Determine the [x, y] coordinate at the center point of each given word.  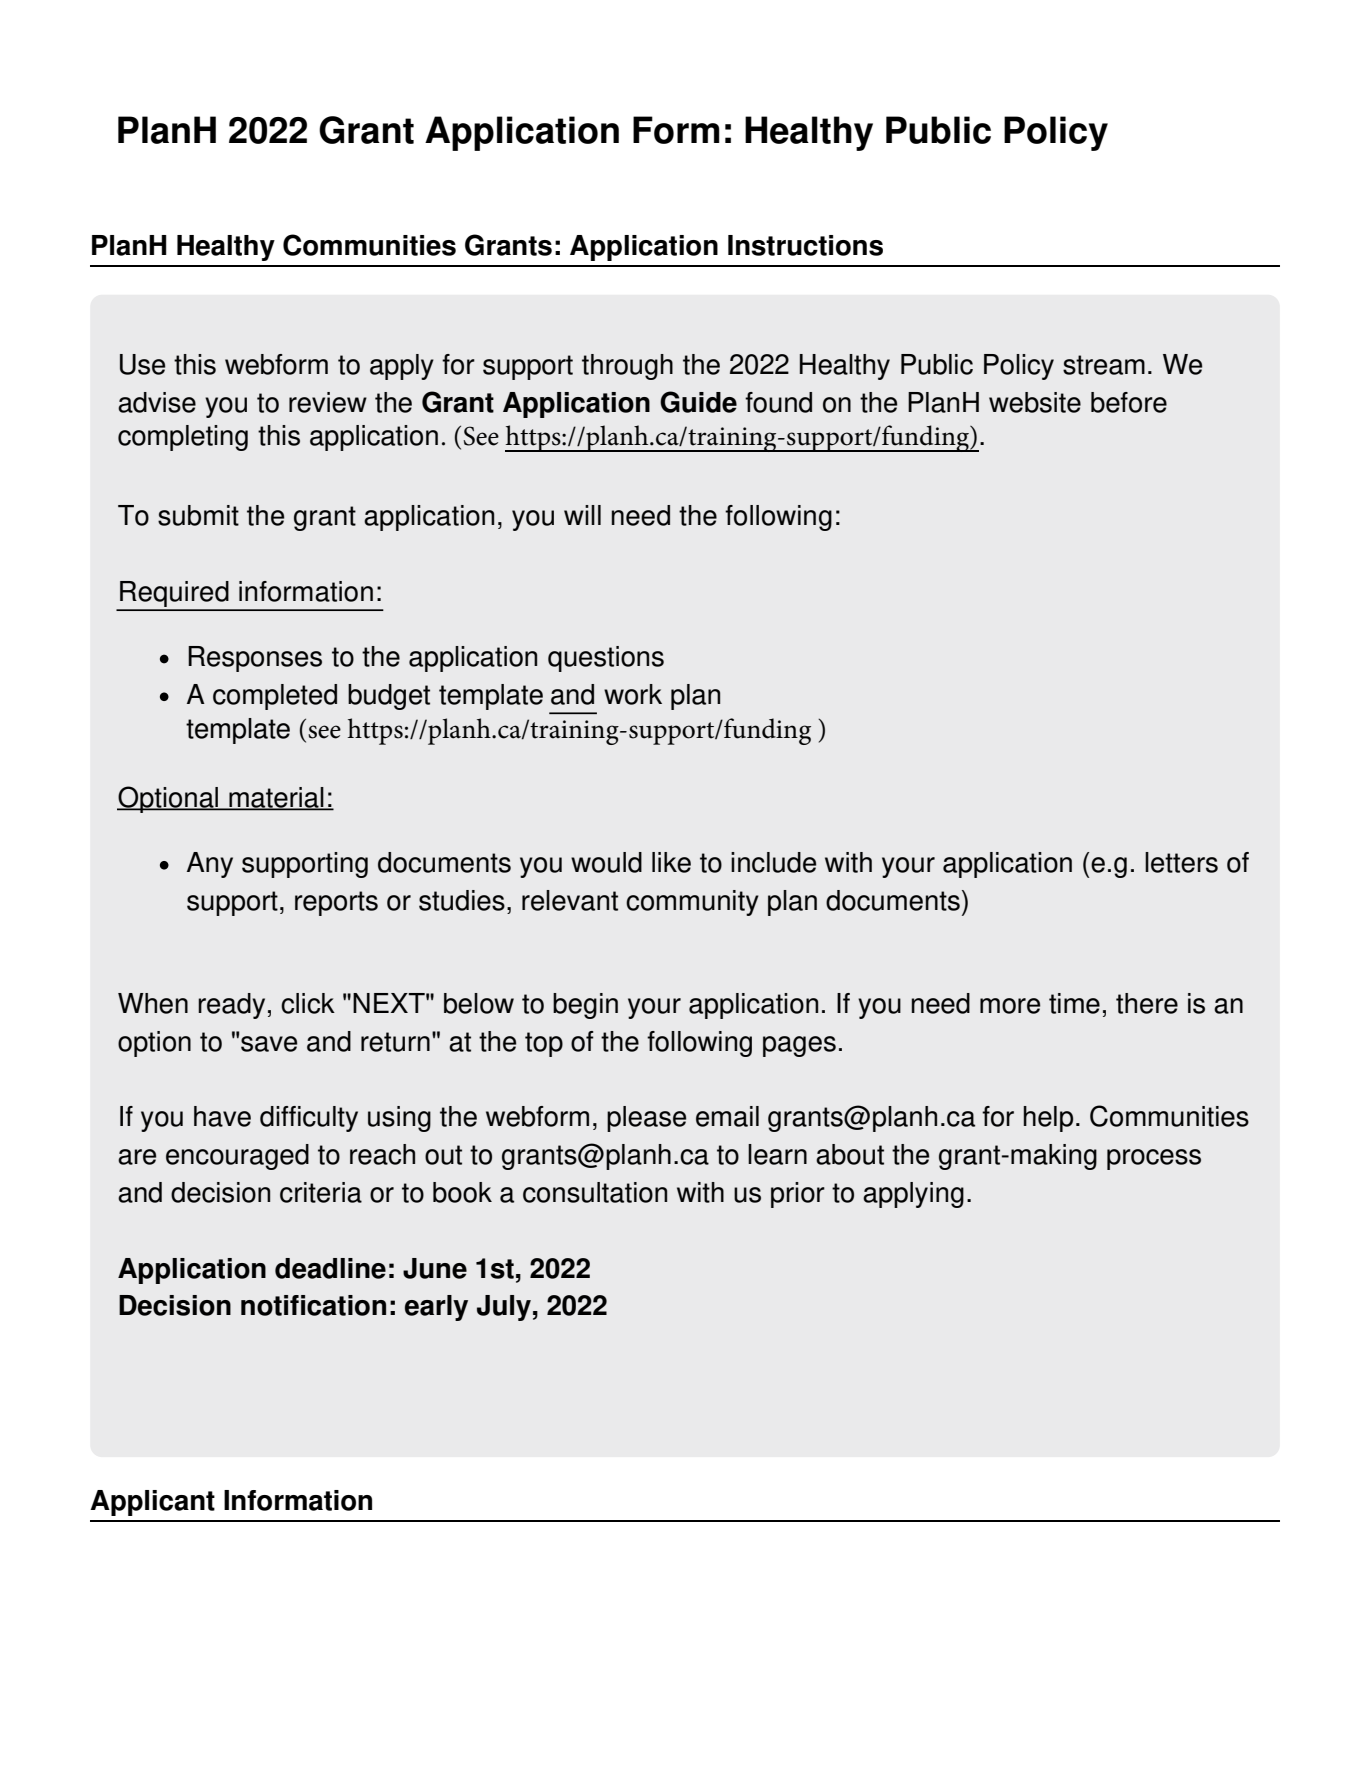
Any [210, 865]
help [1048, 1119]
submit [198, 515]
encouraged [237, 1157]
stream [1104, 365]
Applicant [152, 1503]
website [1035, 402]
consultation [595, 1192]
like [671, 862]
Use [142, 364]
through [627, 367]
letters [1181, 862]
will [582, 515]
